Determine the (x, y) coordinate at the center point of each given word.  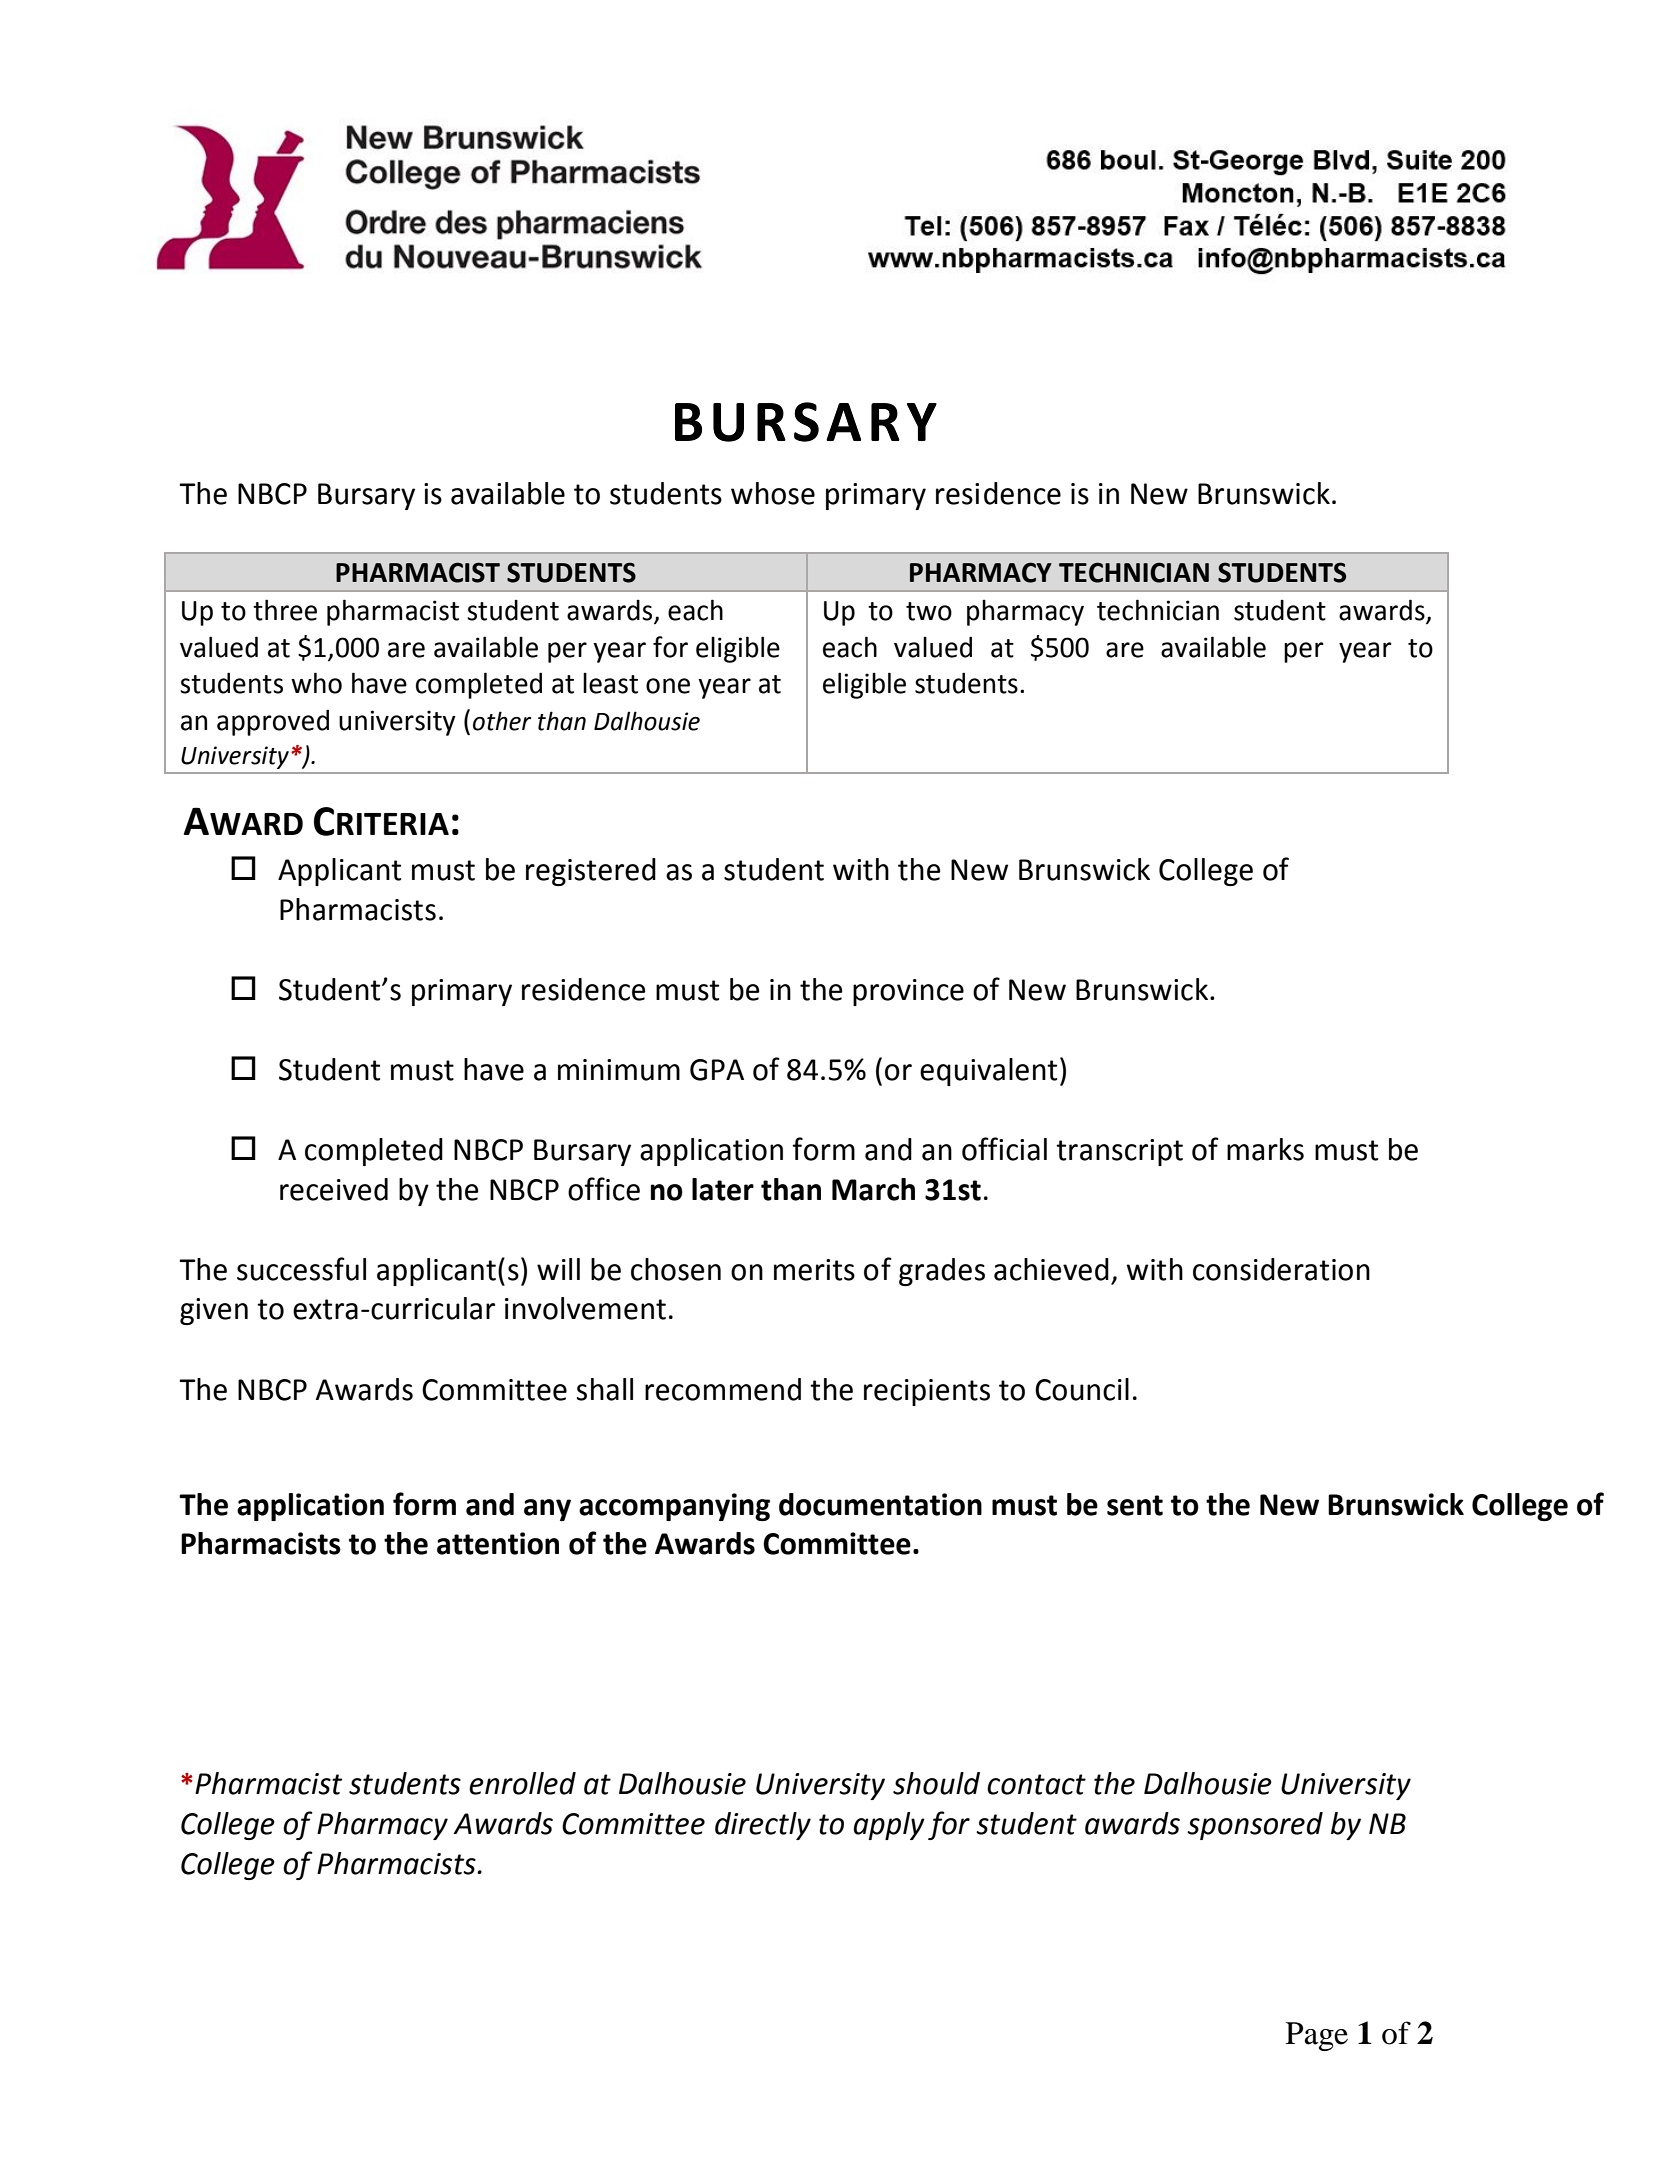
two (929, 611)
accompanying (674, 1507)
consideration (1281, 1269)
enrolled (522, 1783)
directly (763, 1826)
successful (301, 1269)
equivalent (988, 1072)
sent (1135, 1505)
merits (814, 1270)
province (908, 992)
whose (773, 493)
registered (591, 872)
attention (498, 1543)
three (285, 610)
